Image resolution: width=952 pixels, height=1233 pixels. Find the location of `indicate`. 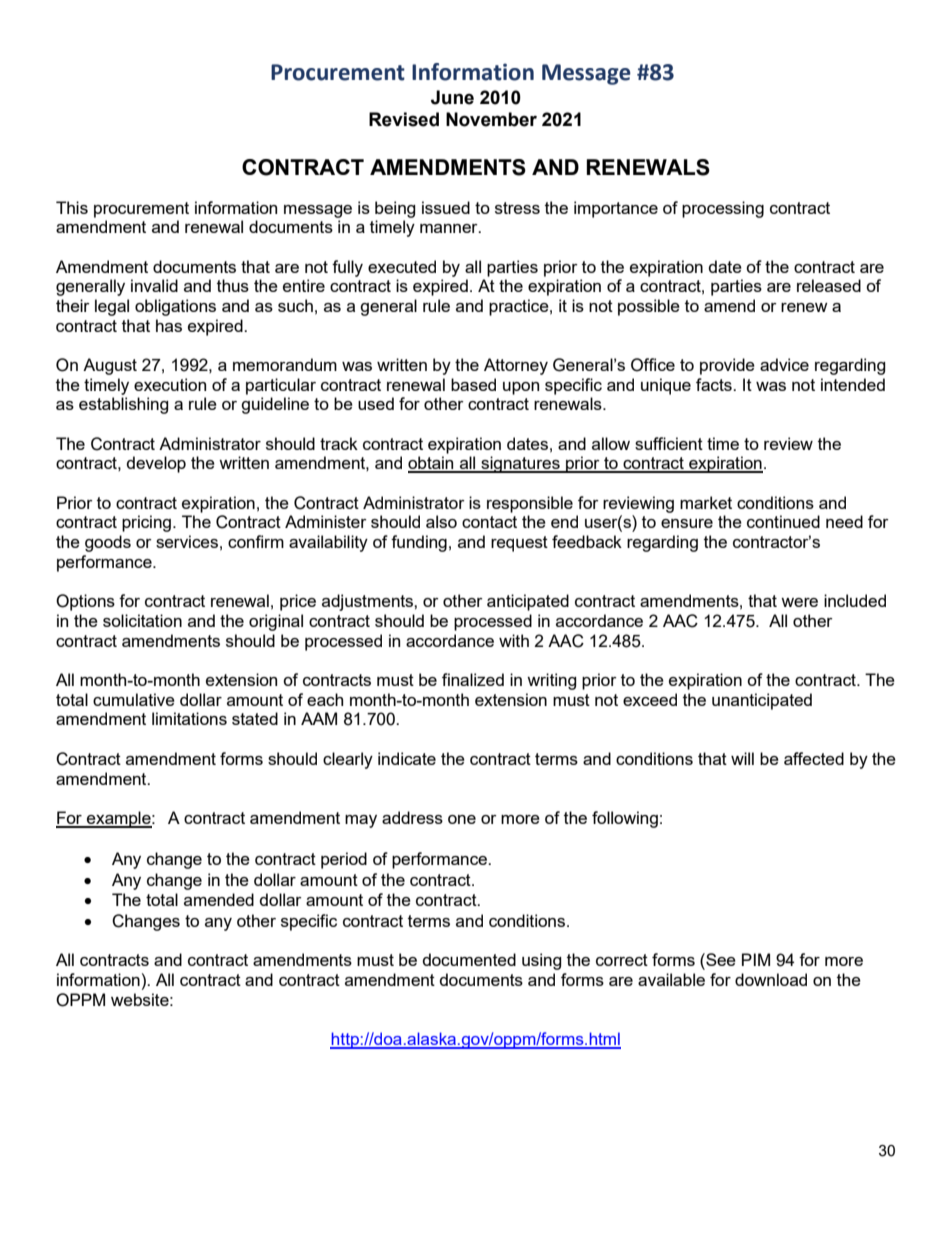

indicate is located at coordinates (407, 758).
